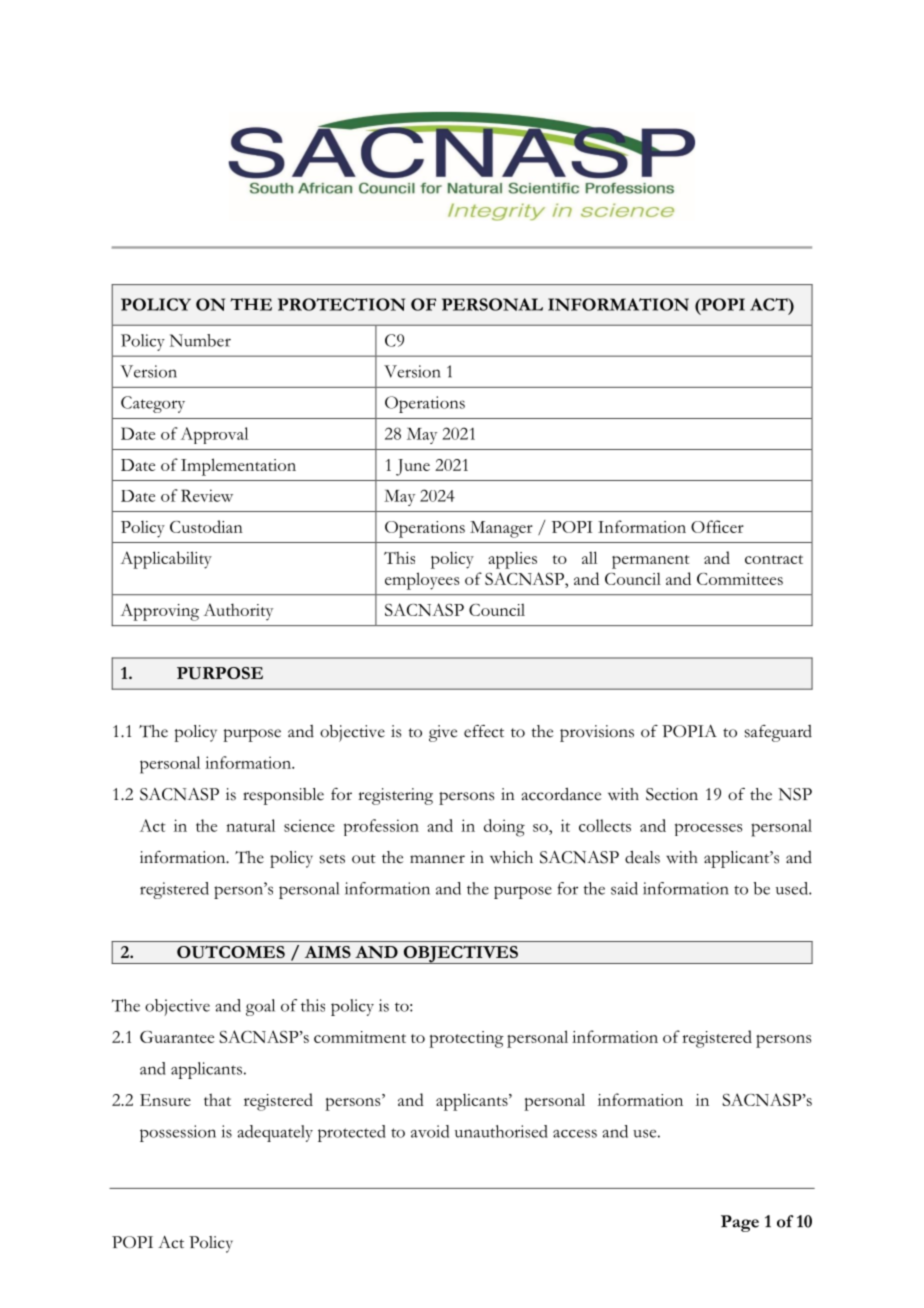 This screenshot has height=1308, width=924. What do you see at coordinates (275, 1133) in the screenshot?
I see `adequately` at bounding box center [275, 1133].
